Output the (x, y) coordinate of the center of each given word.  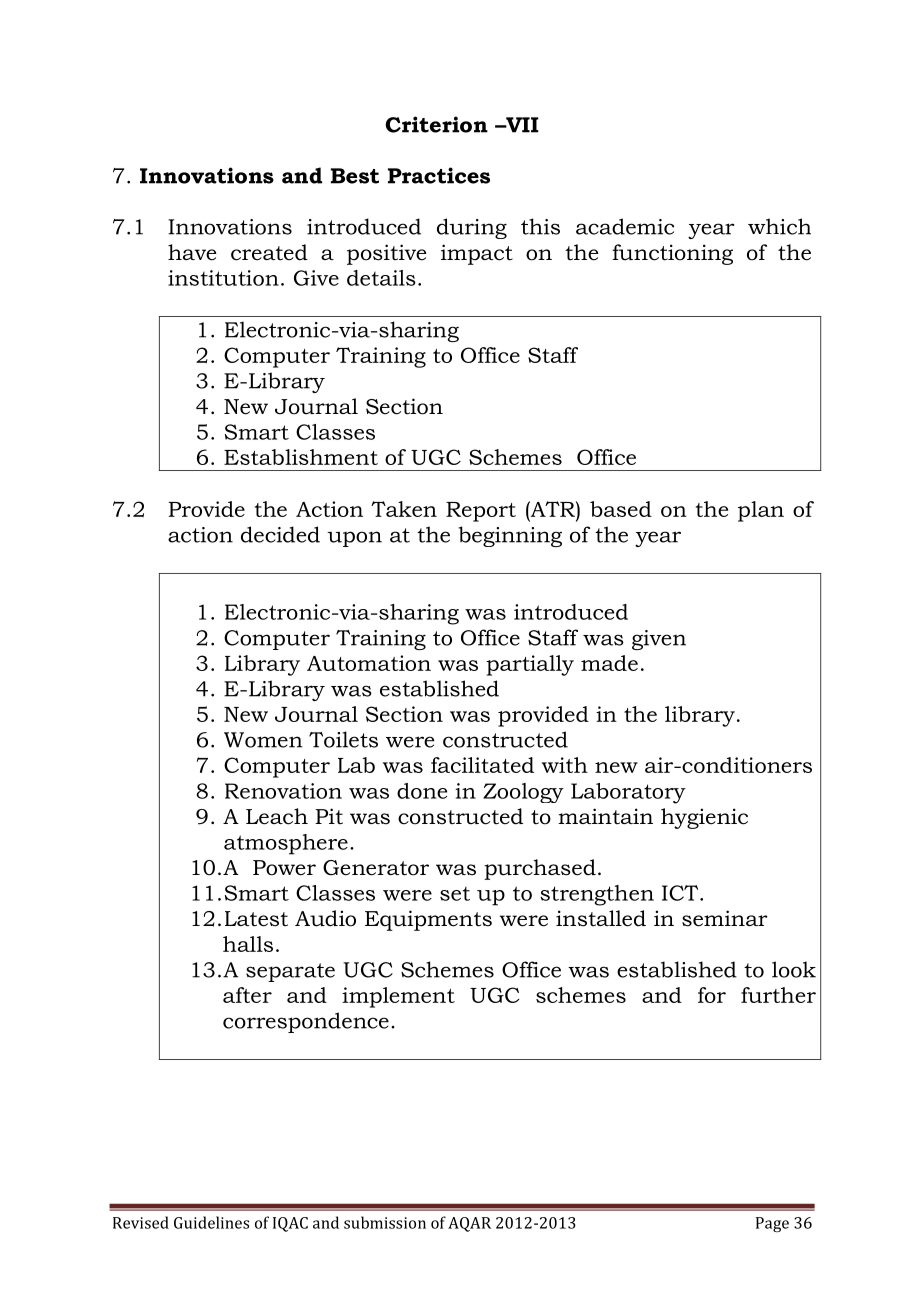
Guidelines (211, 1222)
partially (530, 665)
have (192, 252)
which (779, 226)
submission (385, 1222)
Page (772, 1224)
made (609, 663)
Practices (439, 175)
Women (263, 740)
